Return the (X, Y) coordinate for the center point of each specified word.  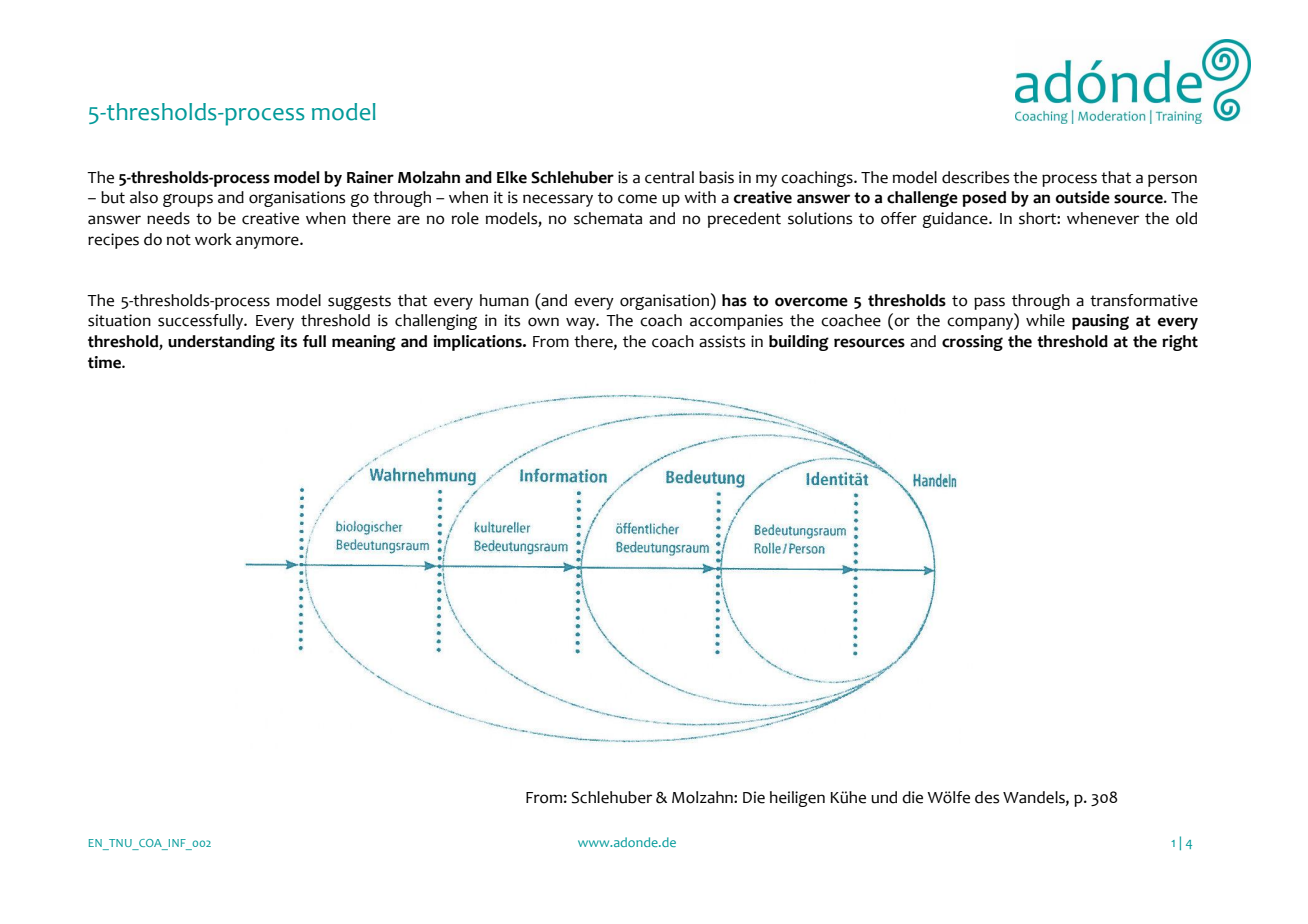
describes (975, 177)
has (734, 300)
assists (722, 341)
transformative (1144, 300)
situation (119, 320)
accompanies (736, 322)
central (669, 177)
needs (168, 218)
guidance (956, 220)
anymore (268, 242)
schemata (608, 218)
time (105, 362)
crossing (972, 343)
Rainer (370, 177)
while (1045, 320)
